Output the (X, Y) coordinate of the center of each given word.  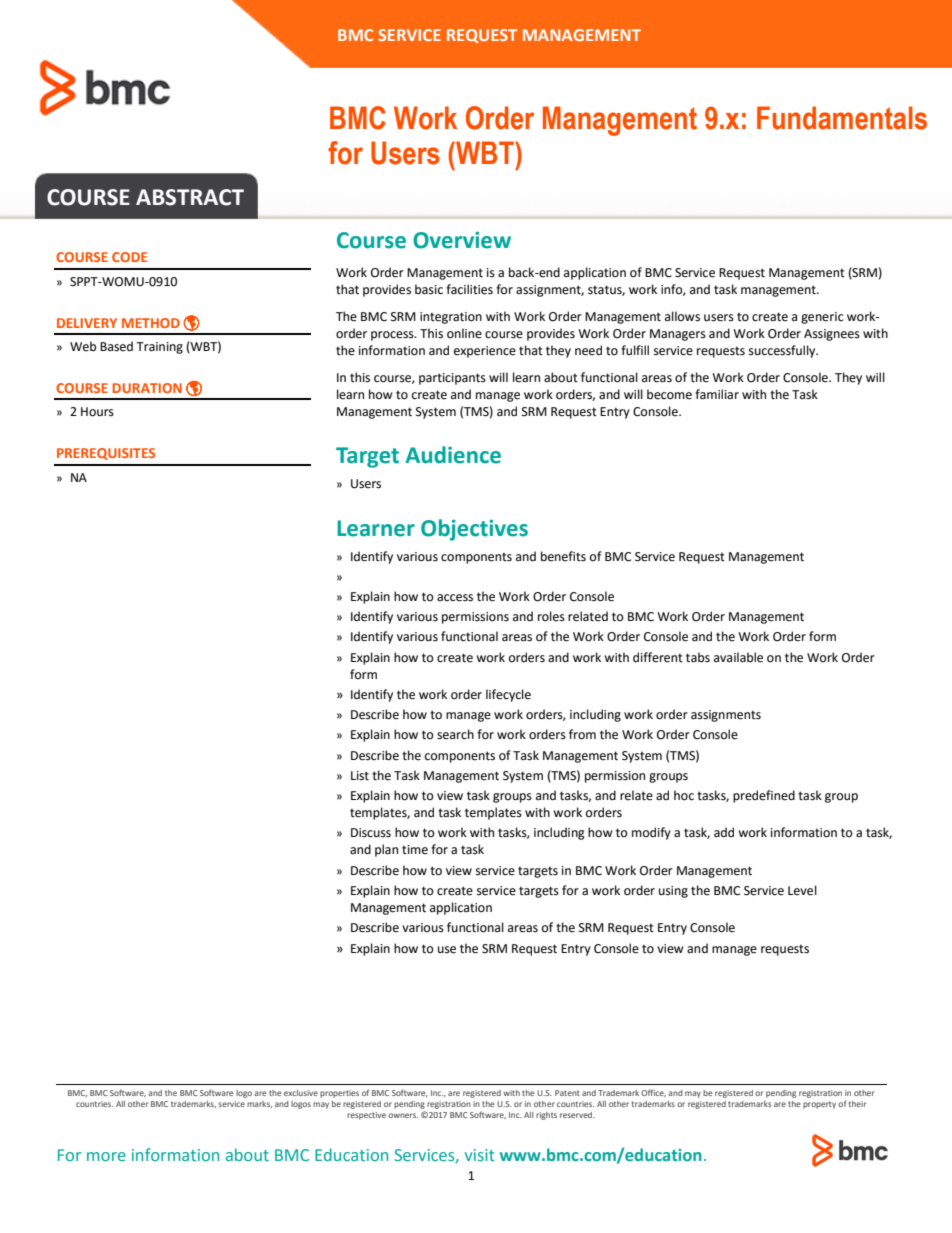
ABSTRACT (190, 197)
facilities (469, 289)
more (106, 1156)
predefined (764, 796)
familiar (717, 394)
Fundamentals (842, 118)
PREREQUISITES (106, 454)
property (819, 1105)
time (415, 850)
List (360, 776)
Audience (453, 455)
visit (480, 1155)
